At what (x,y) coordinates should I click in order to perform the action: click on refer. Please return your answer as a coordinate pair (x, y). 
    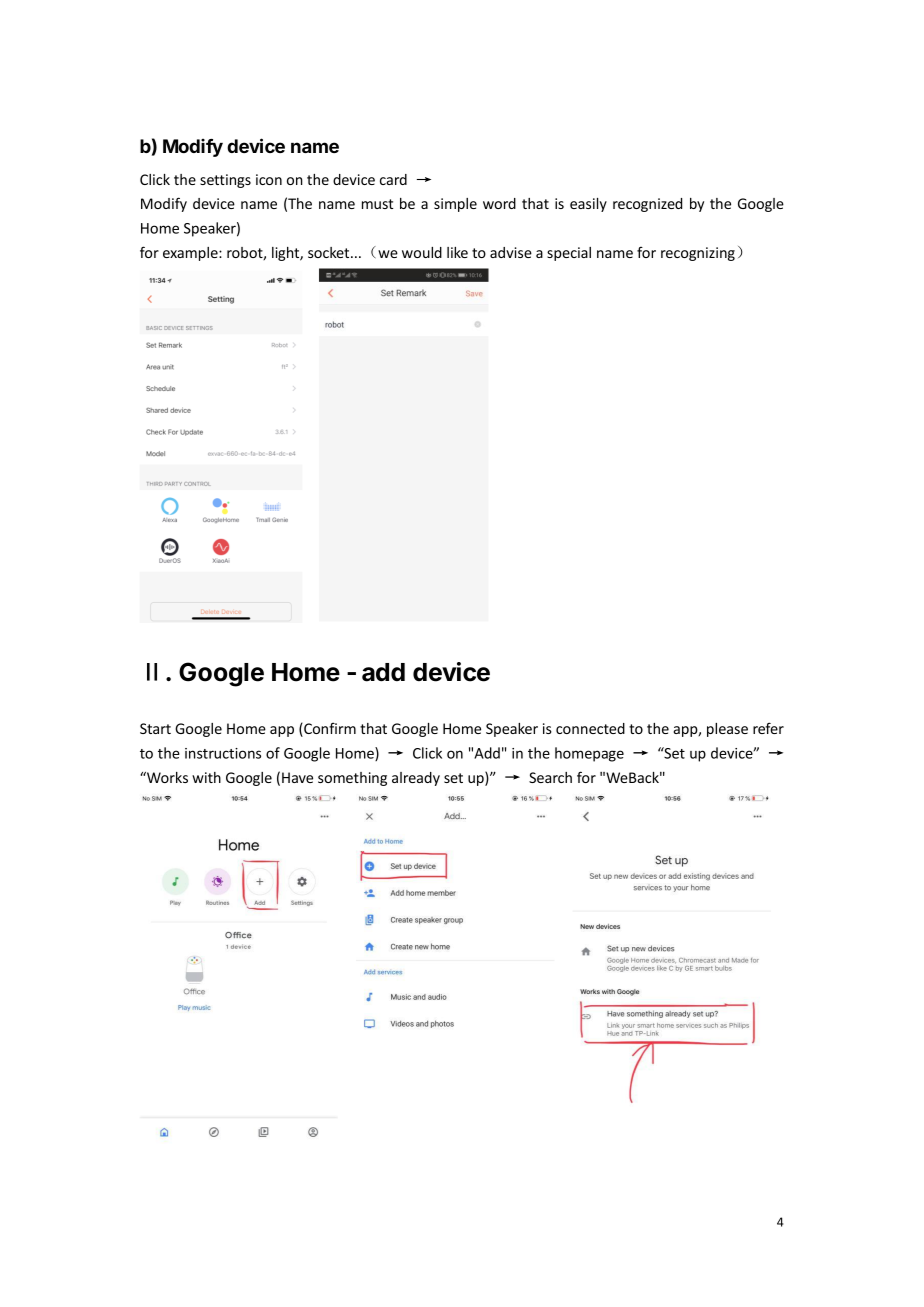
    Looking at the image, I should click on (768, 728).
